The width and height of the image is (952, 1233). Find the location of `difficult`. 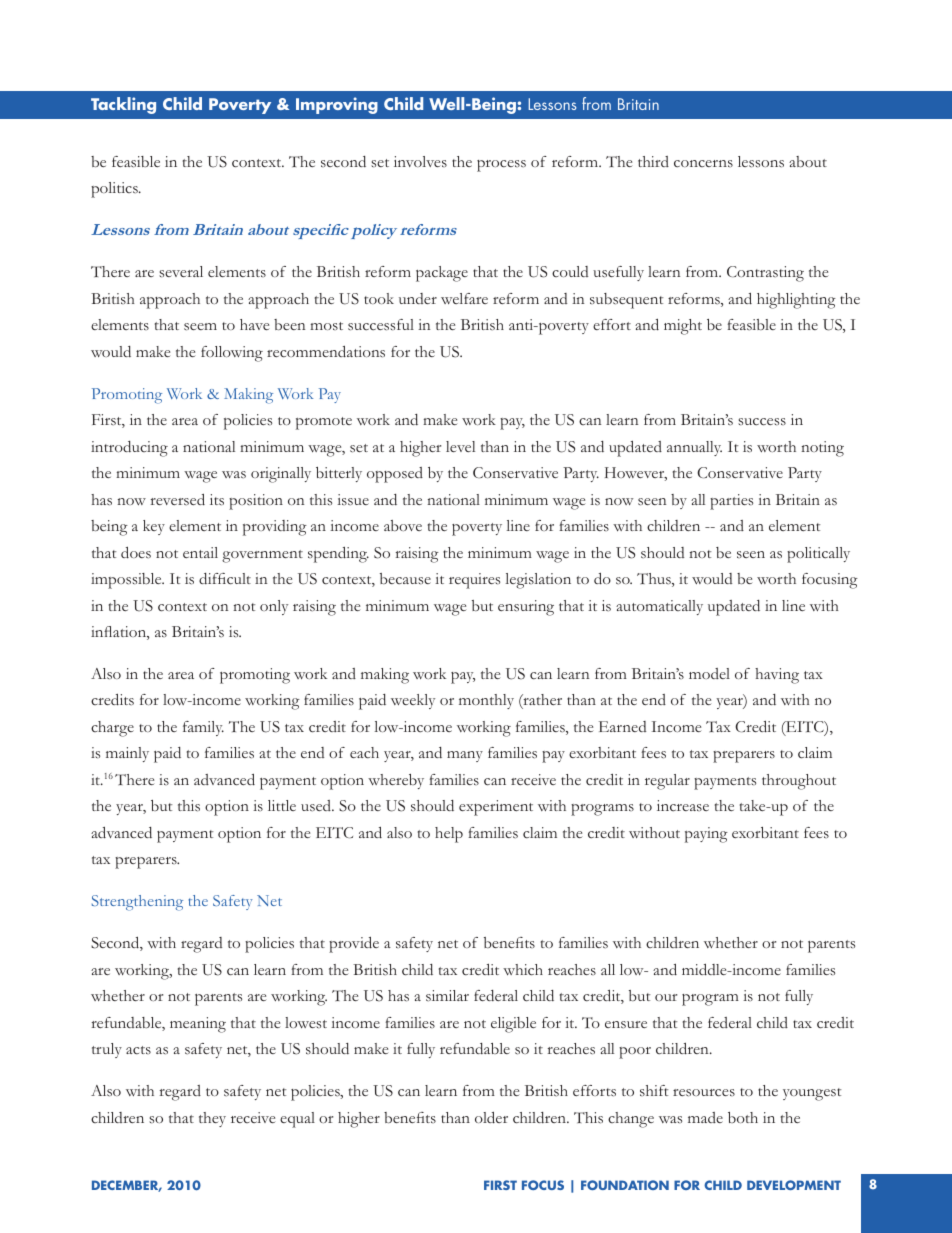

difficult is located at coordinates (225, 579).
